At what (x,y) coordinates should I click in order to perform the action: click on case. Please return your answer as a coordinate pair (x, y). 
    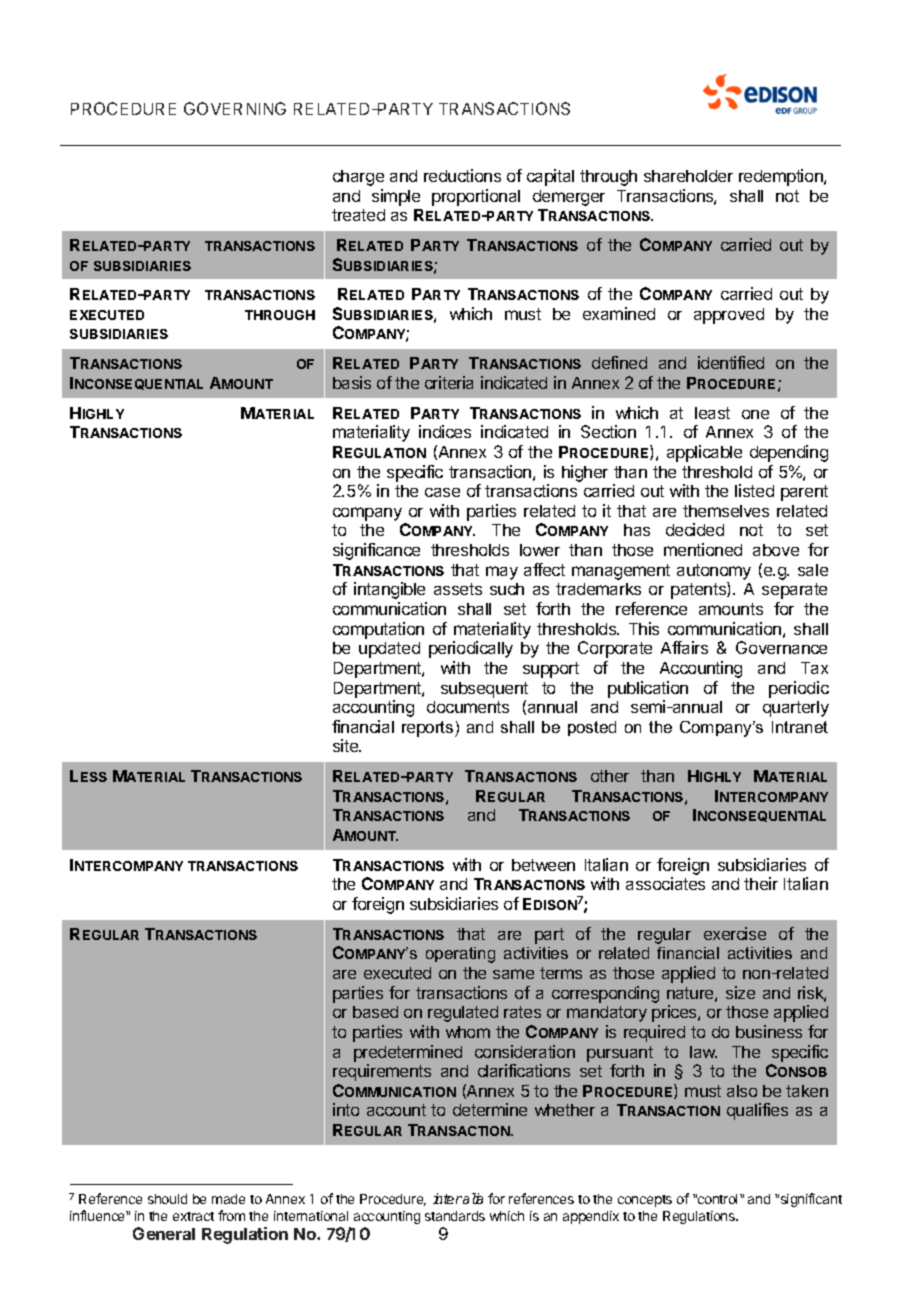
    Looking at the image, I should click on (442, 492).
